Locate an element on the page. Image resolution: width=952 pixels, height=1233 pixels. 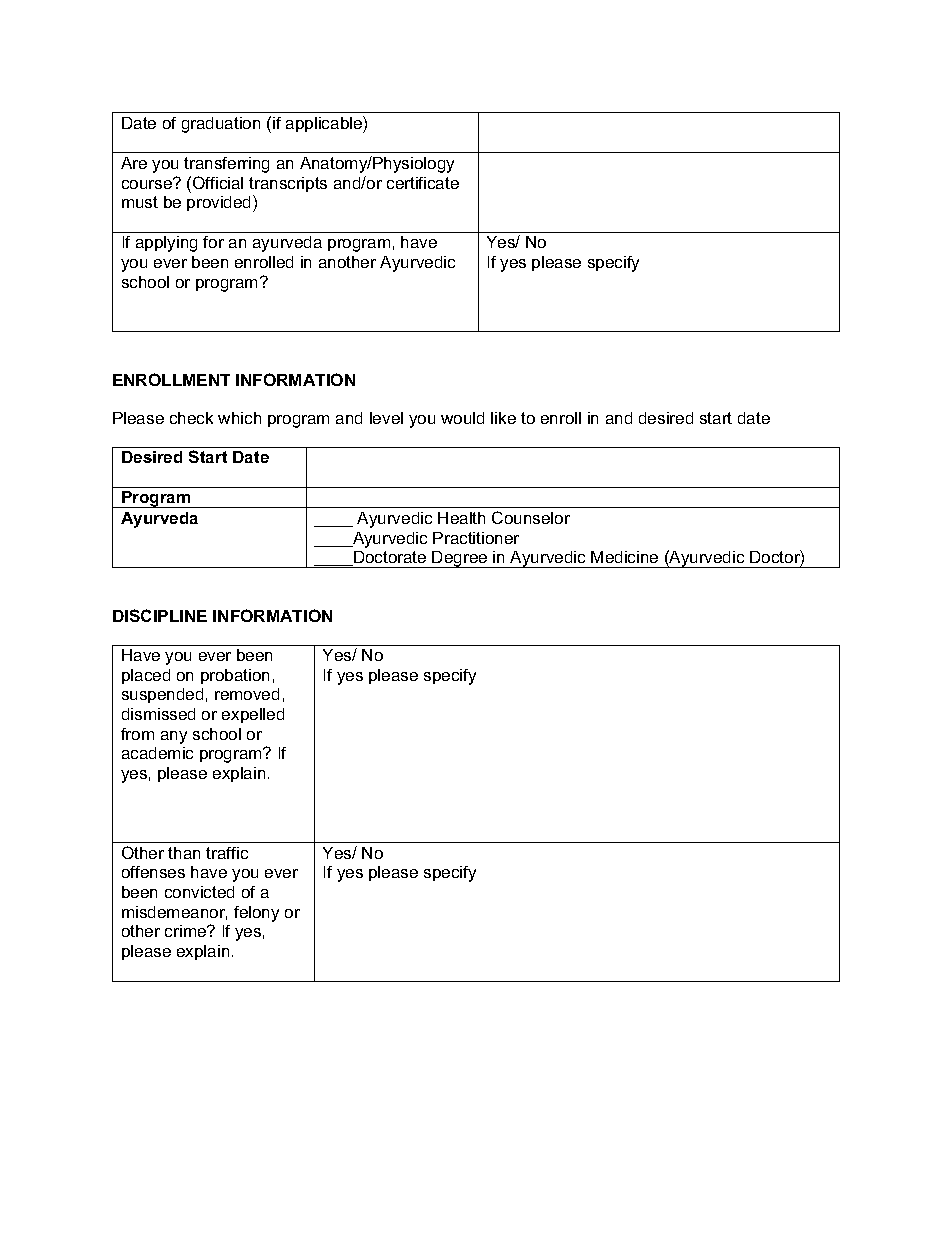
removed is located at coordinates (247, 694).
